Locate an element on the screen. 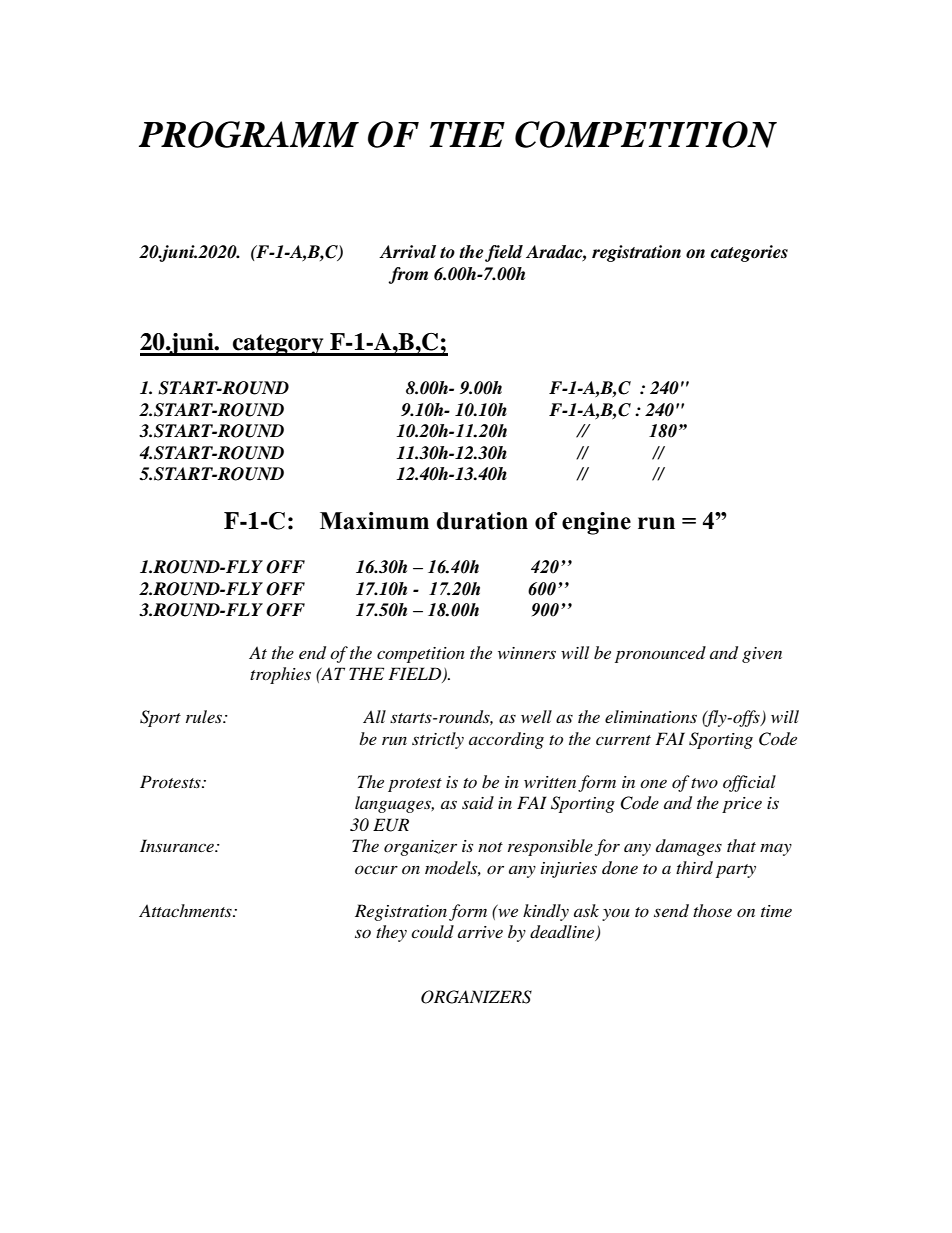 This screenshot has width=952, height=1233. arrive is located at coordinates (480, 932).
